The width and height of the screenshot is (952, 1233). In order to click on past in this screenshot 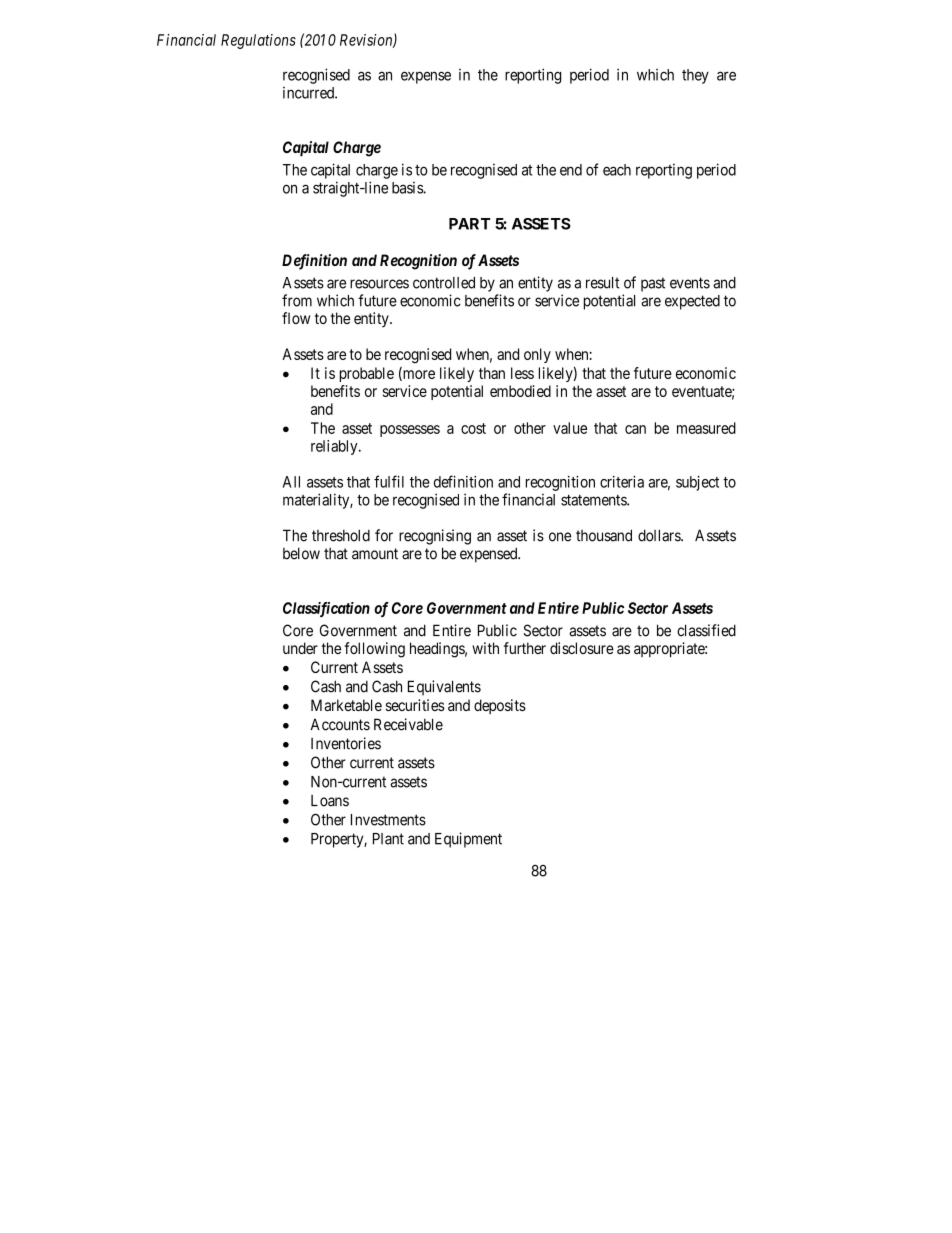, I will do `click(653, 284)`.
